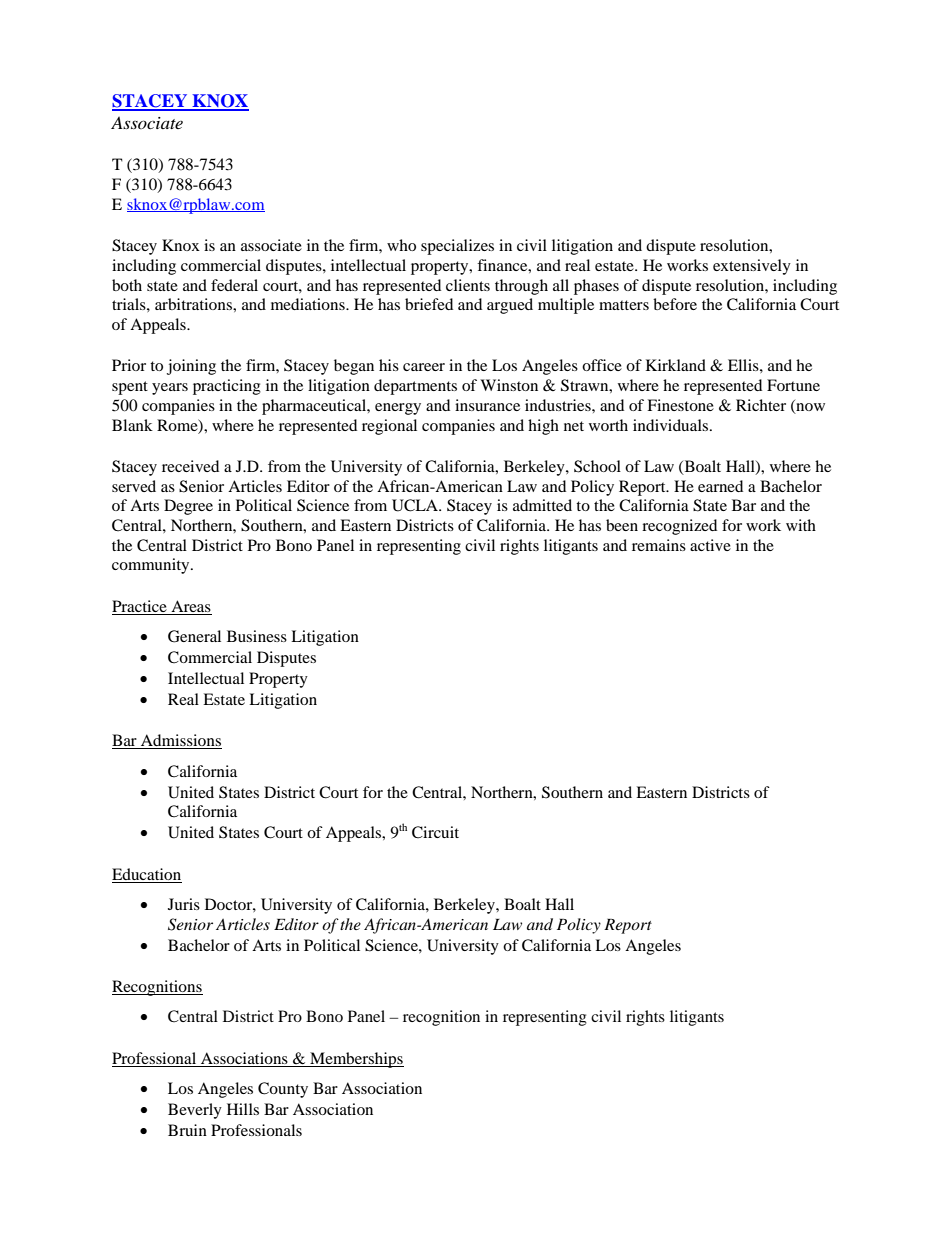 The width and height of the screenshot is (952, 1233). Describe the element at coordinates (184, 904) in the screenshot. I see `Juris` at that location.
